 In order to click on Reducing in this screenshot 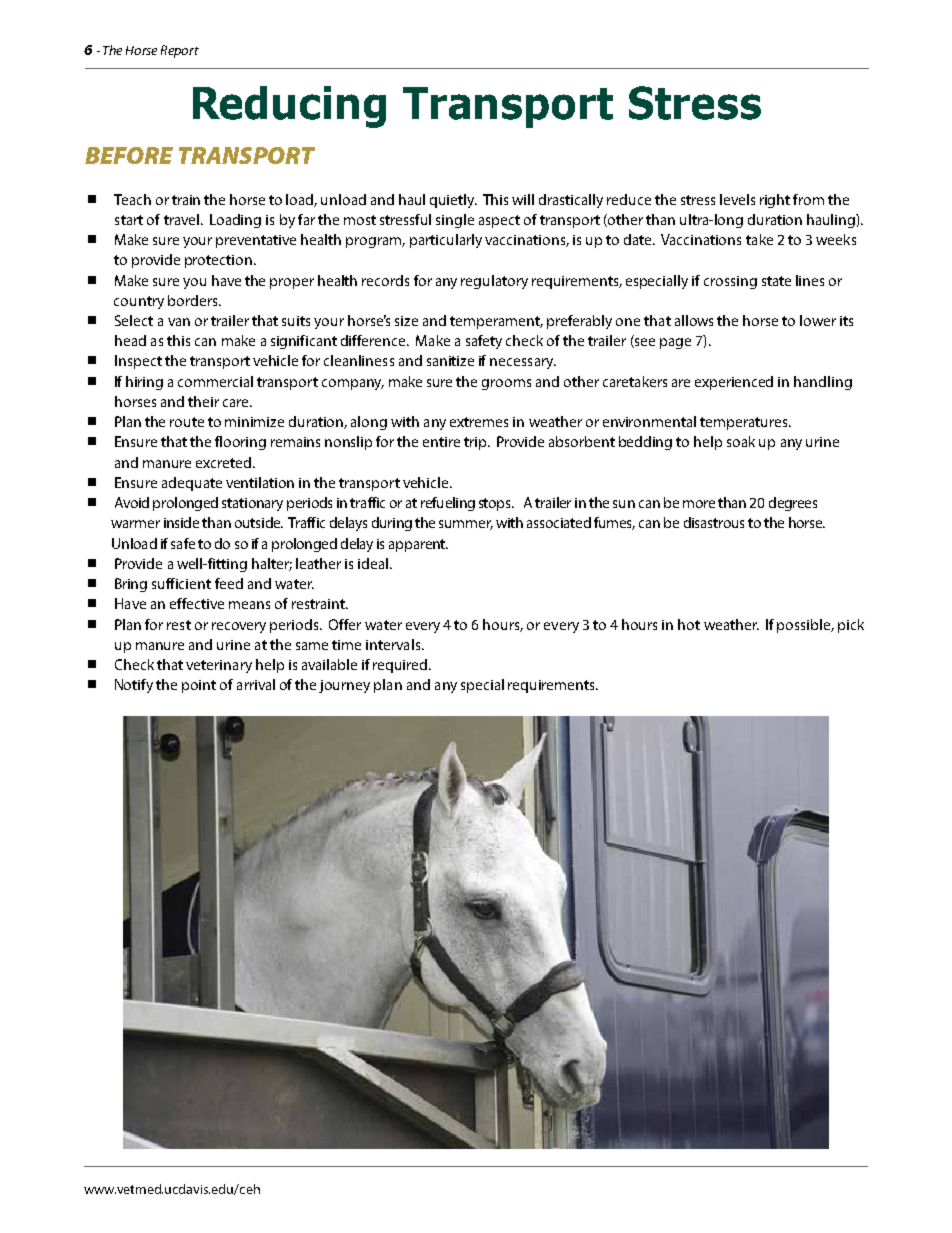, I will do `click(289, 107)`.
